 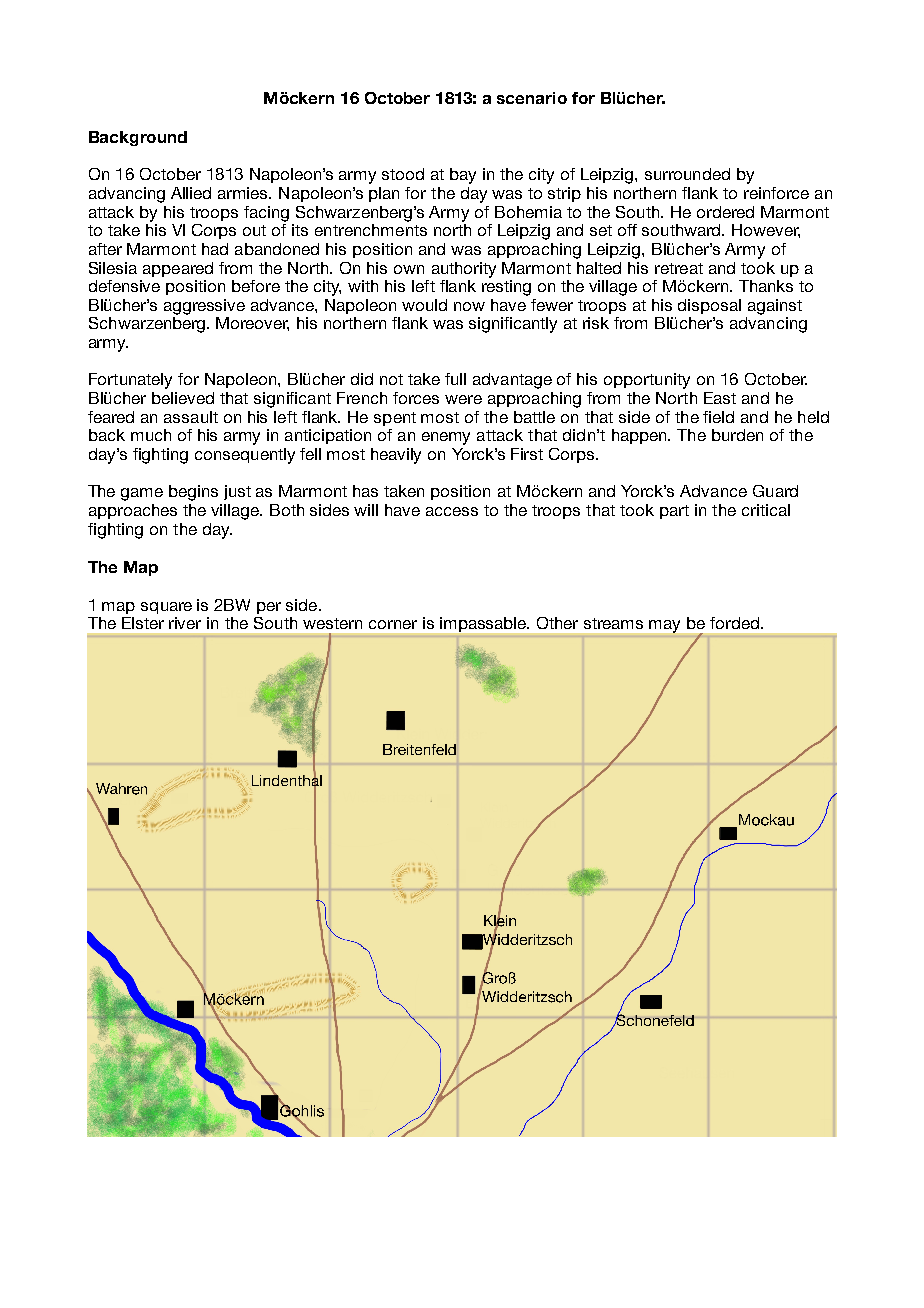 What do you see at coordinates (455, 379) in the screenshot?
I see `full` at bounding box center [455, 379].
